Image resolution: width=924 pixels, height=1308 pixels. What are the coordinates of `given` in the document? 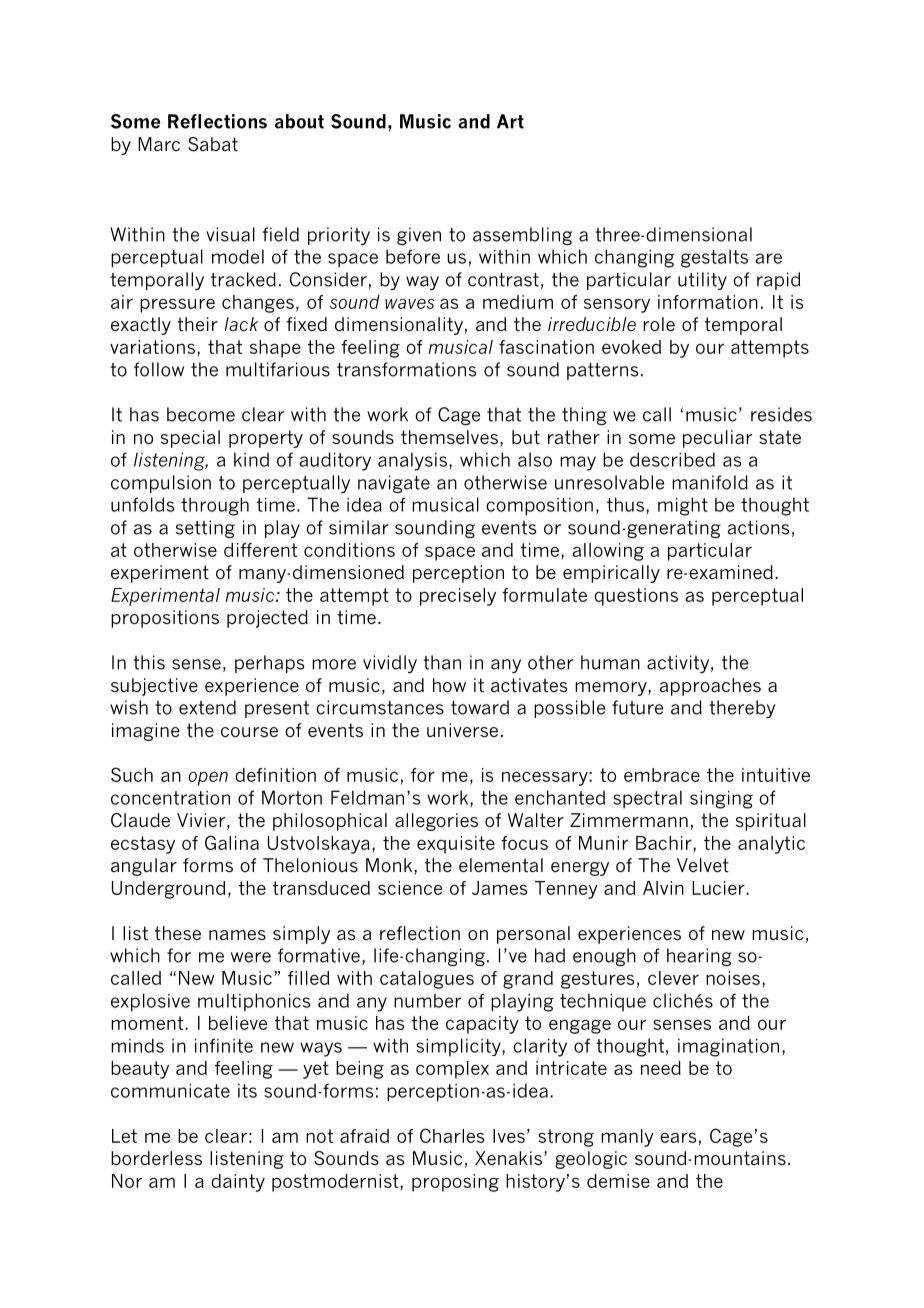 It's located at (419, 236).
